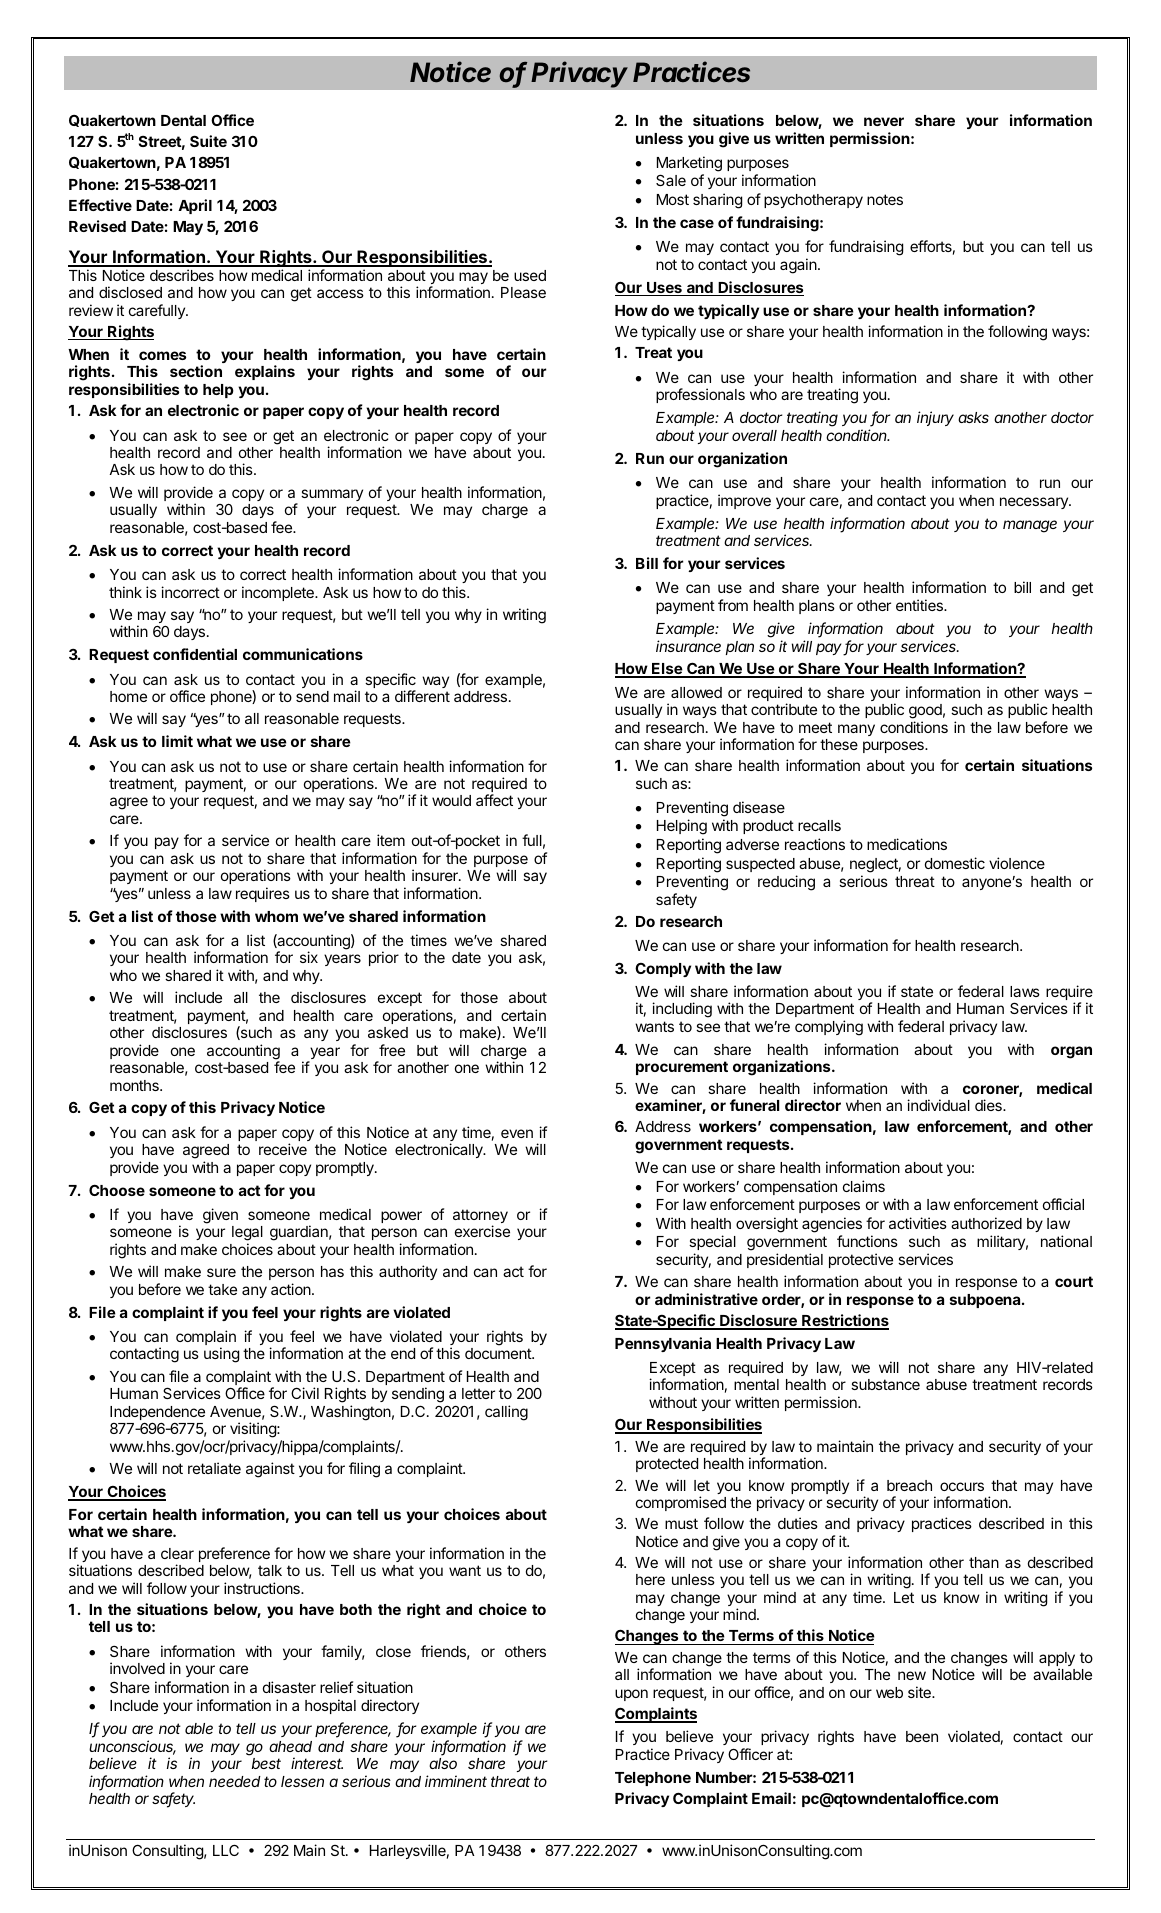  Describe the element at coordinates (885, 199) in the page. I see `notes` at that location.
